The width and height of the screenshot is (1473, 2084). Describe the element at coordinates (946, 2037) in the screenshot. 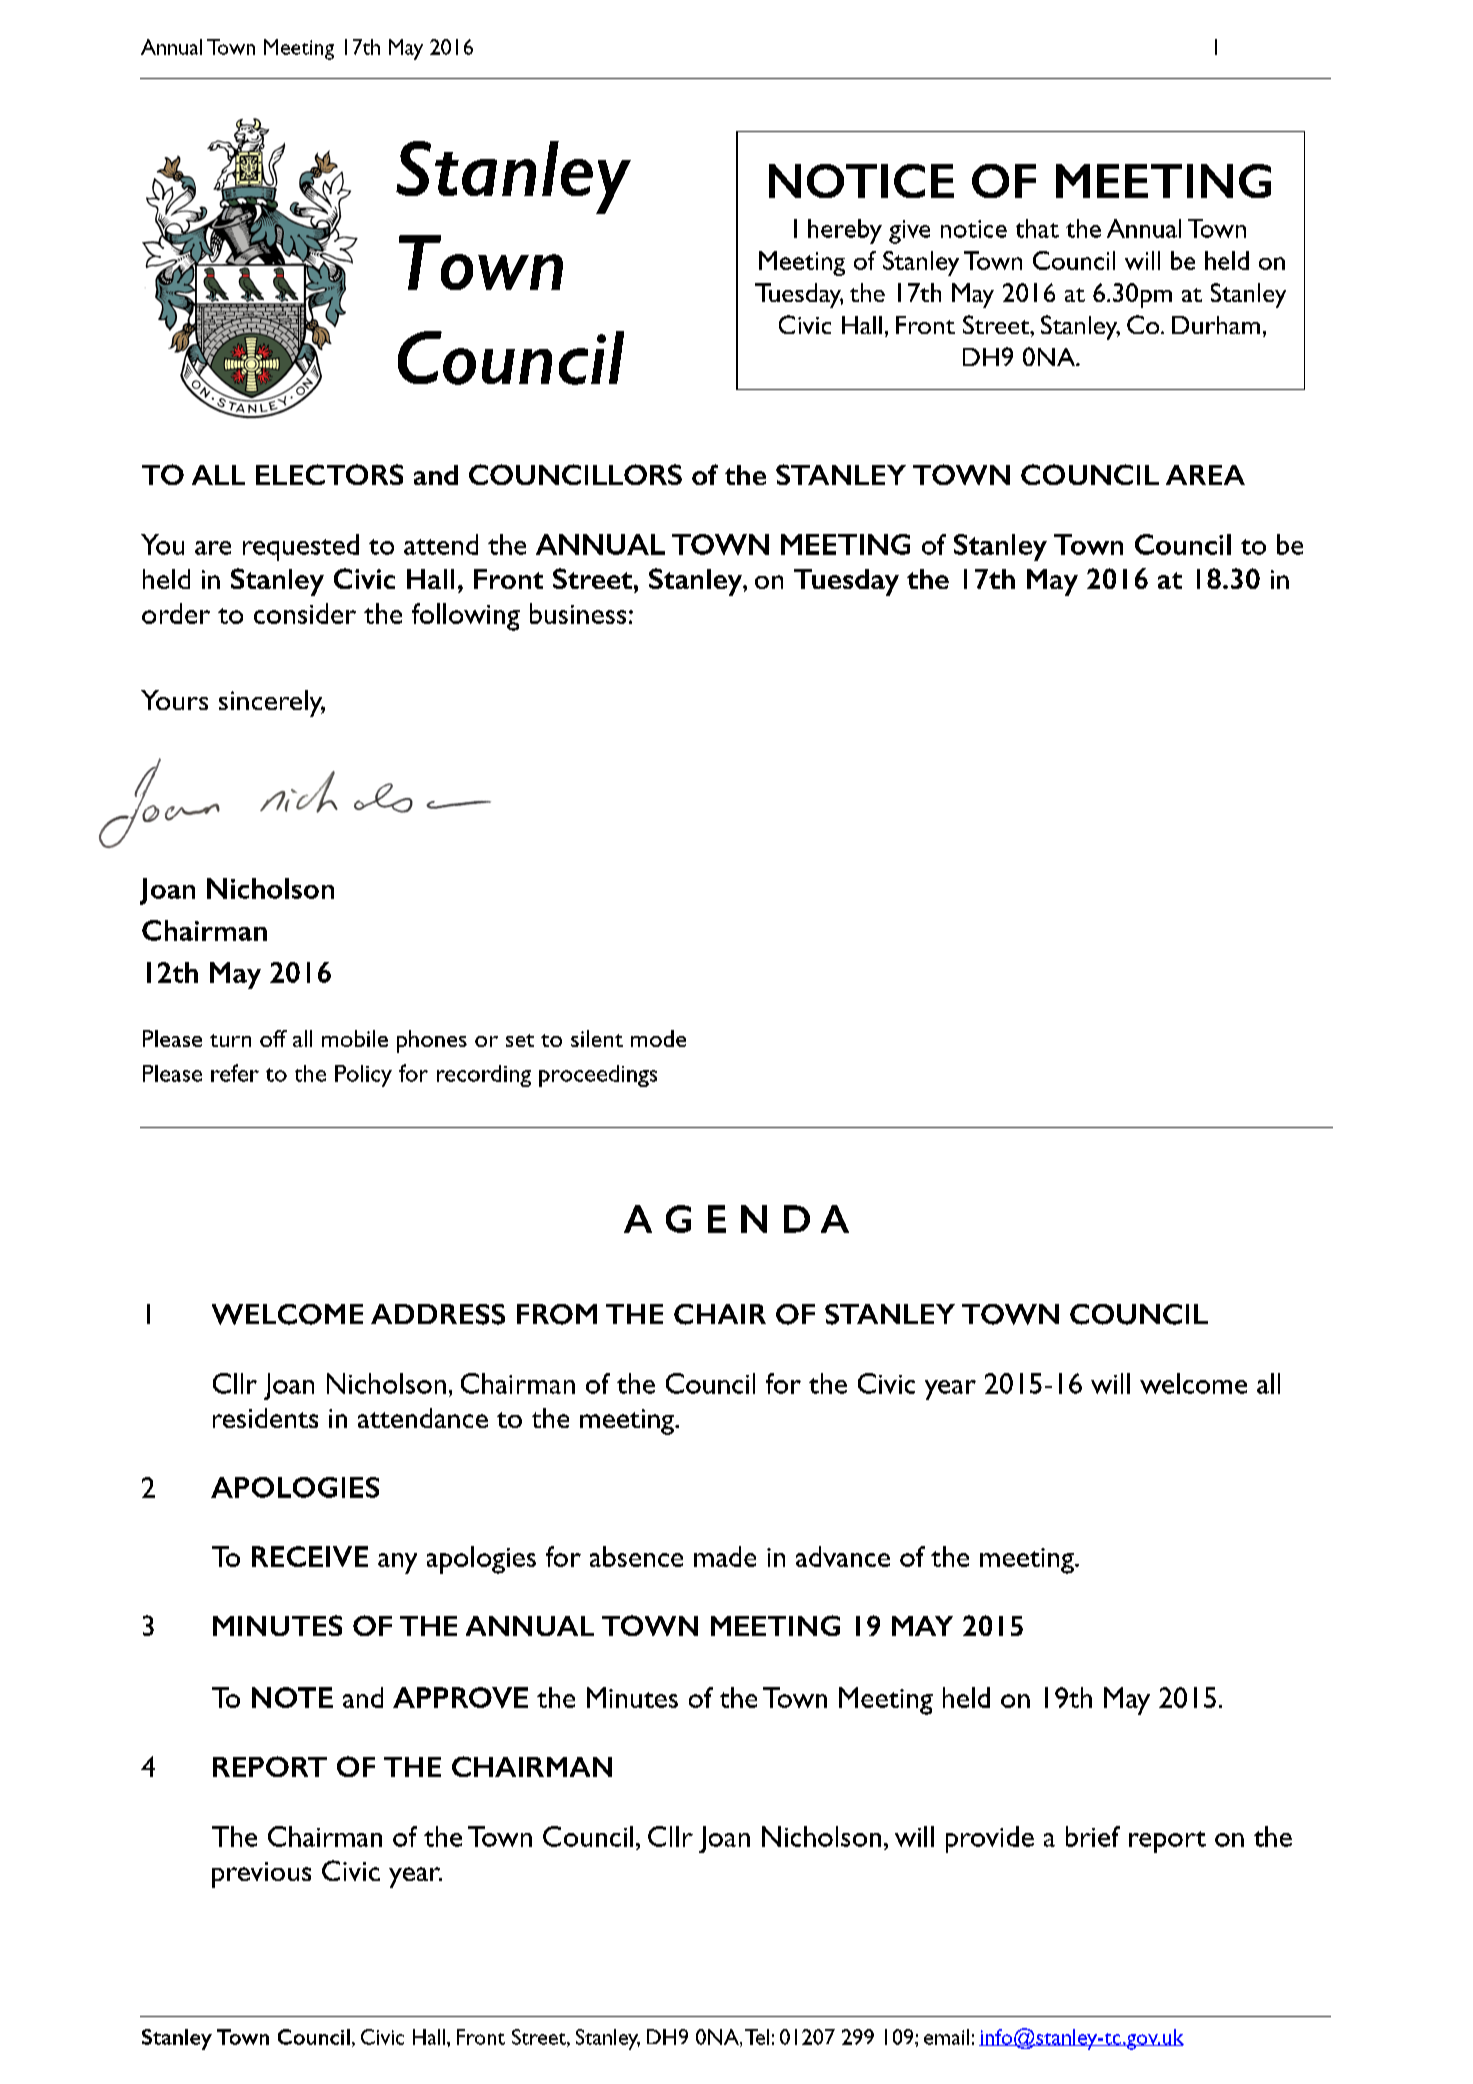

I see `email` at that location.
